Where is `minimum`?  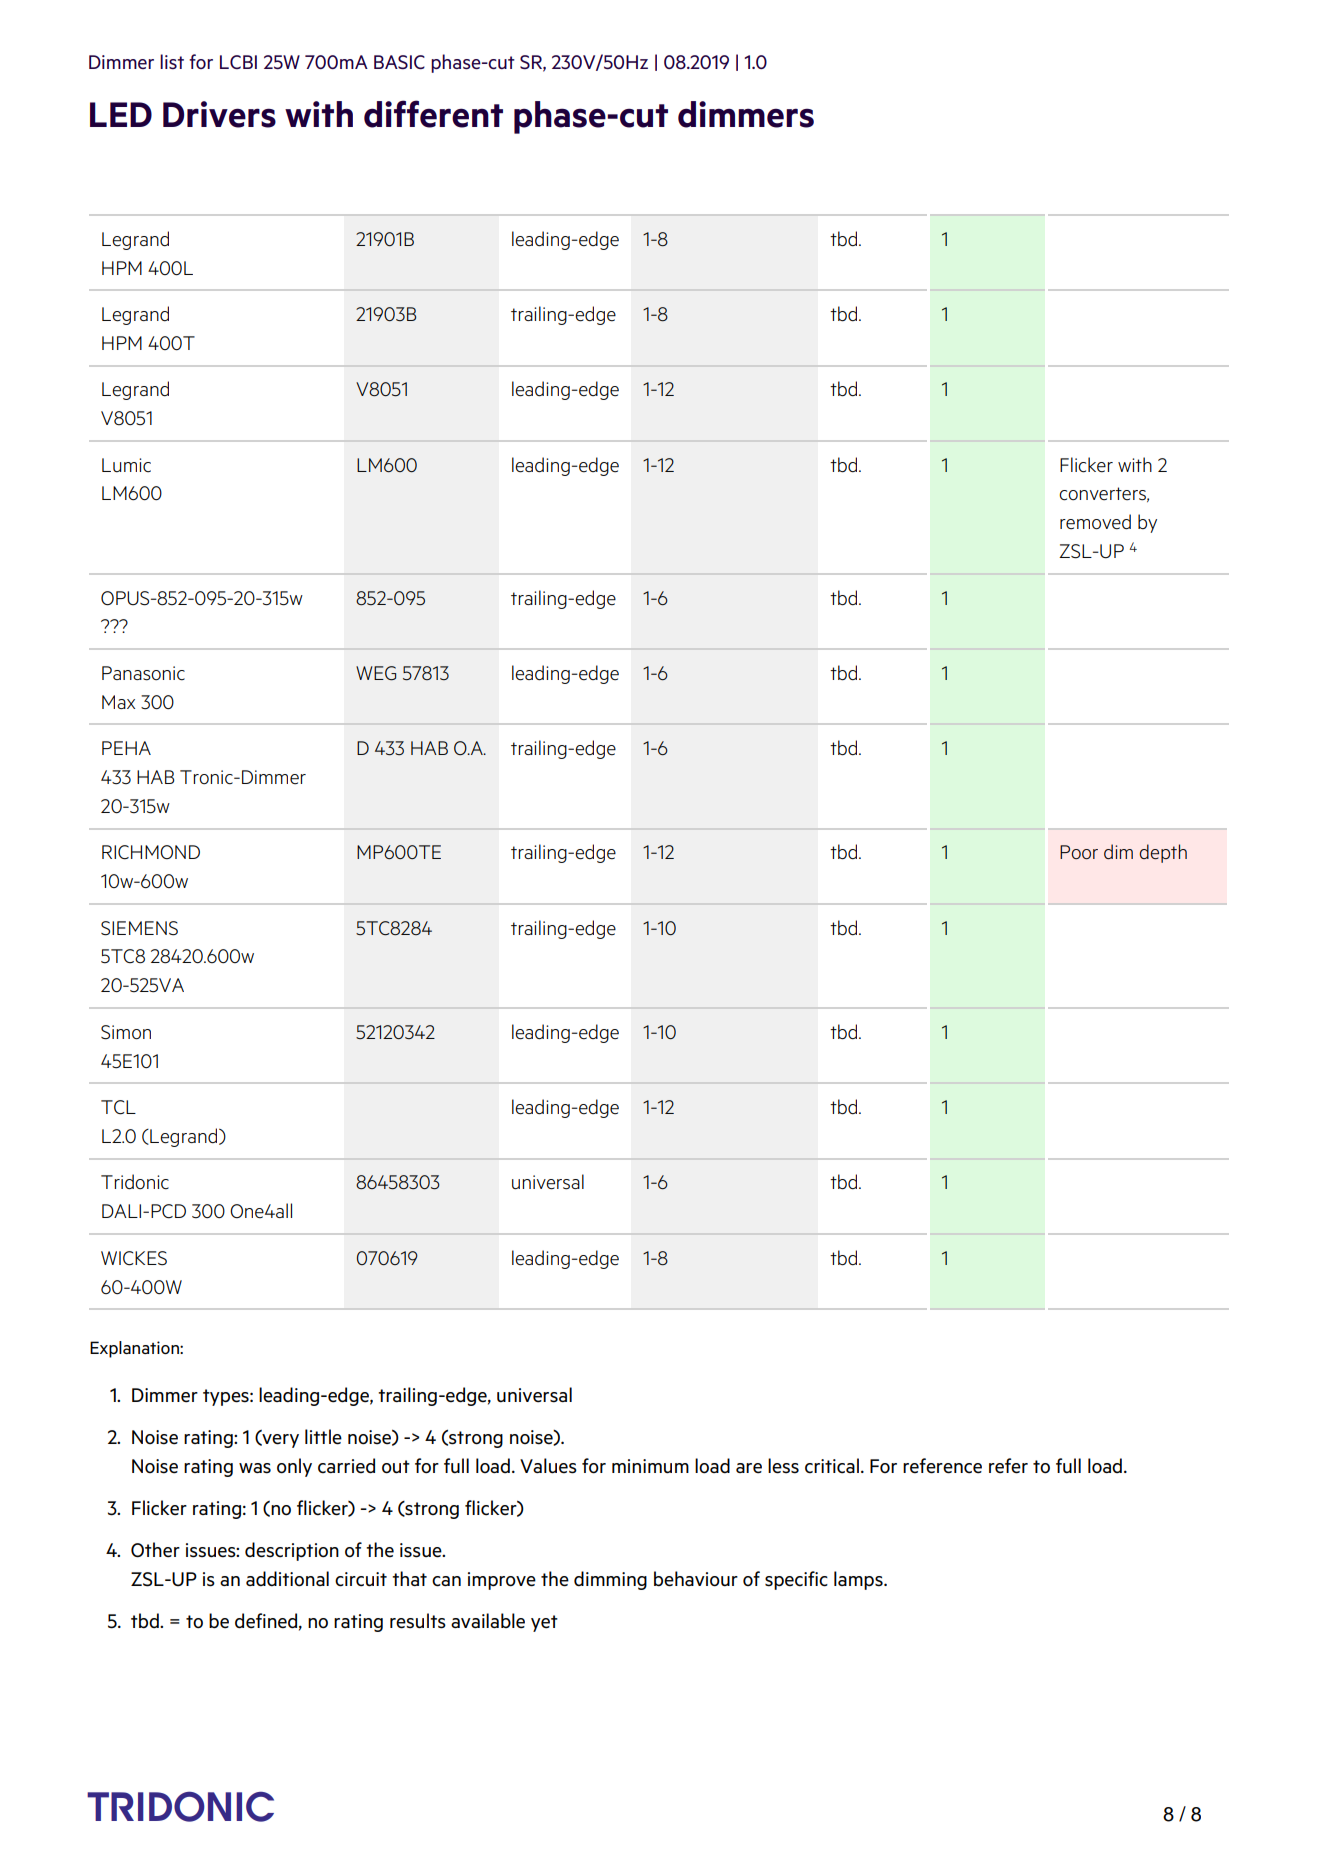 minimum is located at coordinates (650, 1466).
